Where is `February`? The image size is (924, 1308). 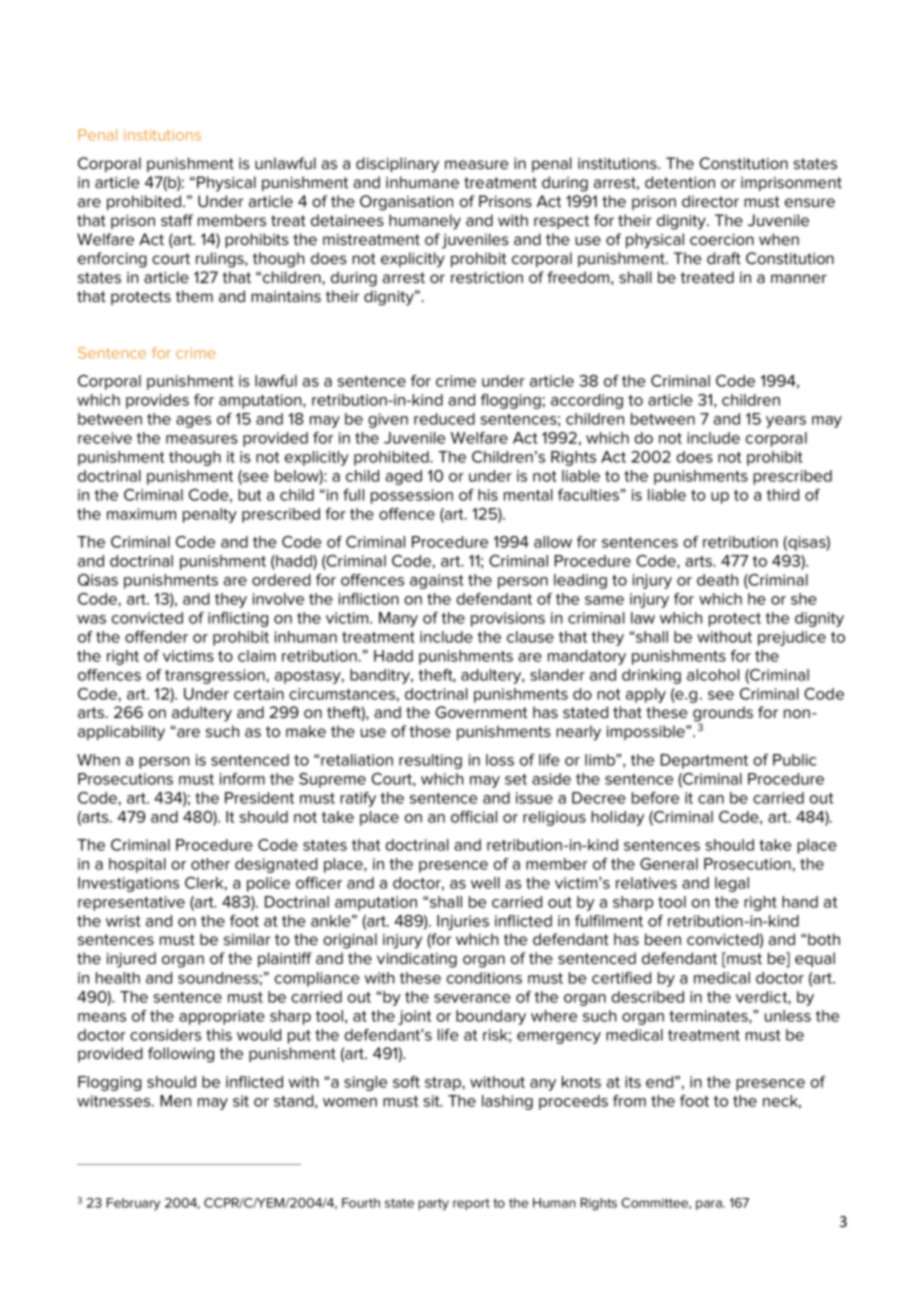 February is located at coordinates (133, 1204).
